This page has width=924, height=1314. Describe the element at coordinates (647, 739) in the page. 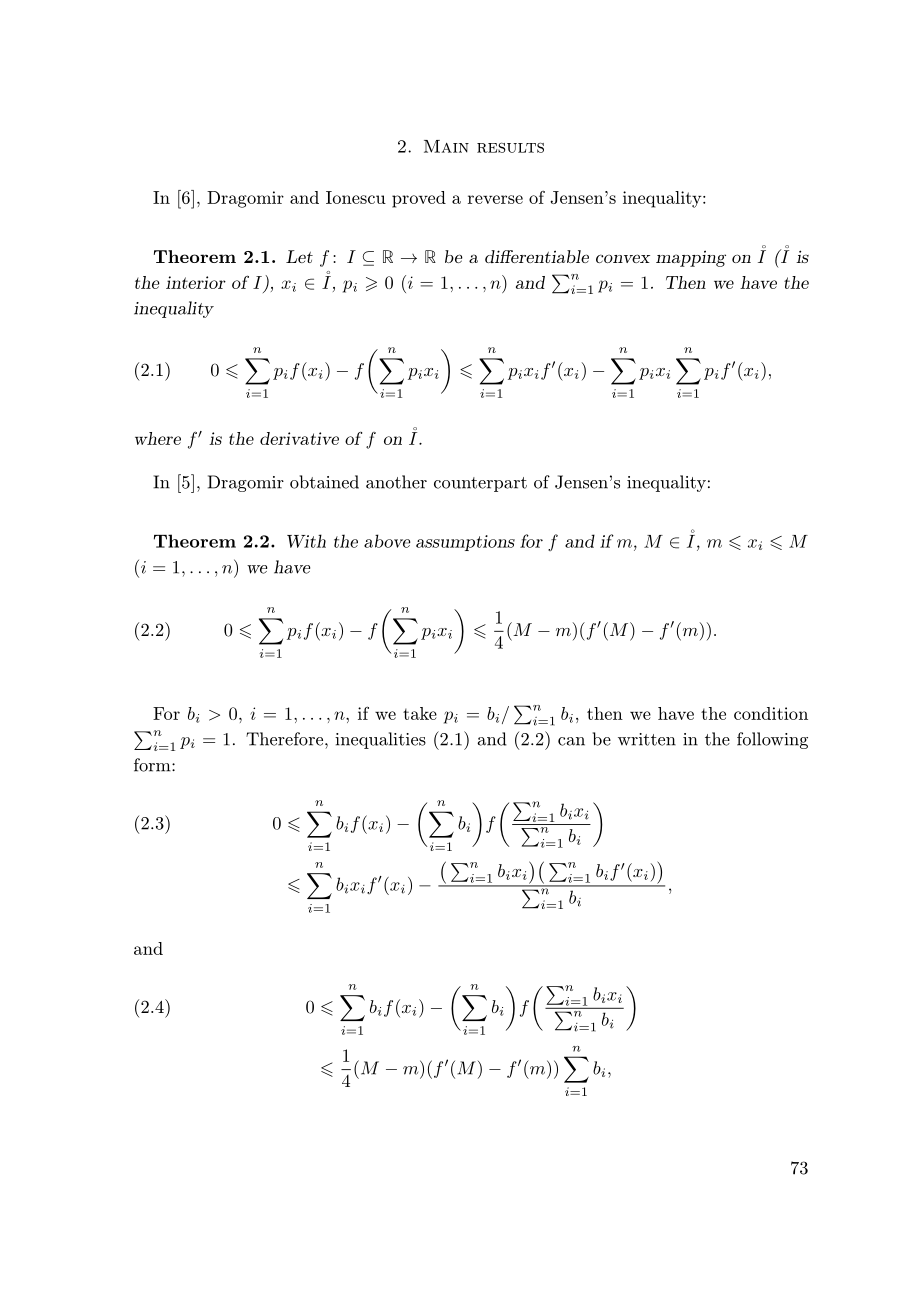

I see `written` at that location.
